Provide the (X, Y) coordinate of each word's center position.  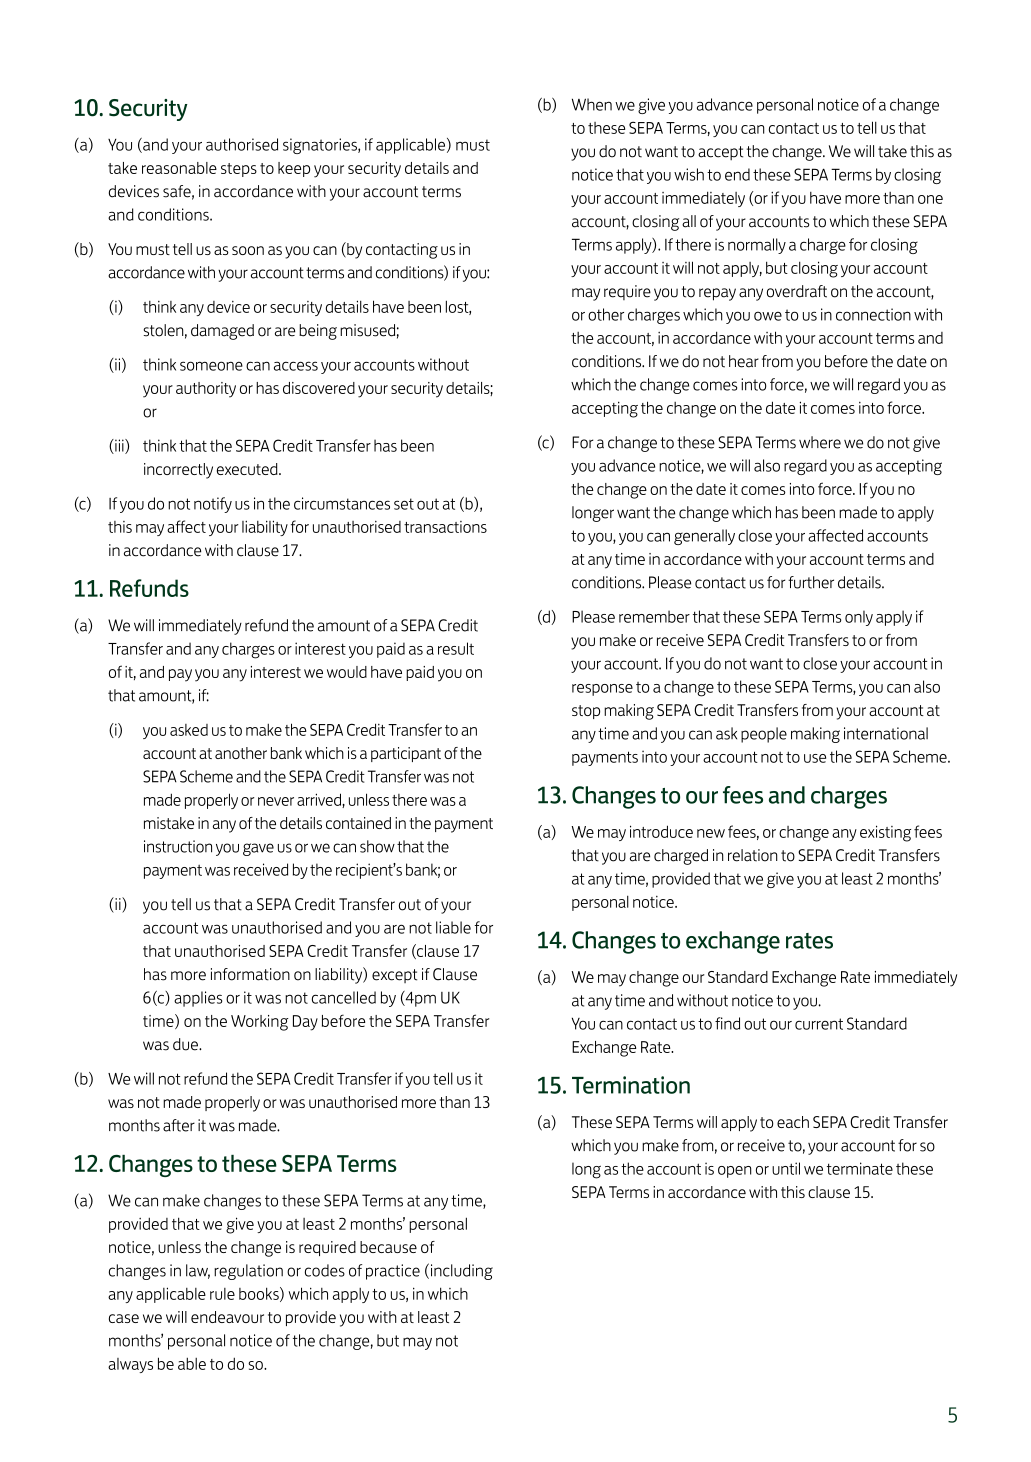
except (394, 976)
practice (393, 1272)
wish (689, 174)
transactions (445, 527)
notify (213, 505)
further (811, 582)
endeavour (227, 1317)
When (592, 104)
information (250, 974)
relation (753, 855)
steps (239, 170)
